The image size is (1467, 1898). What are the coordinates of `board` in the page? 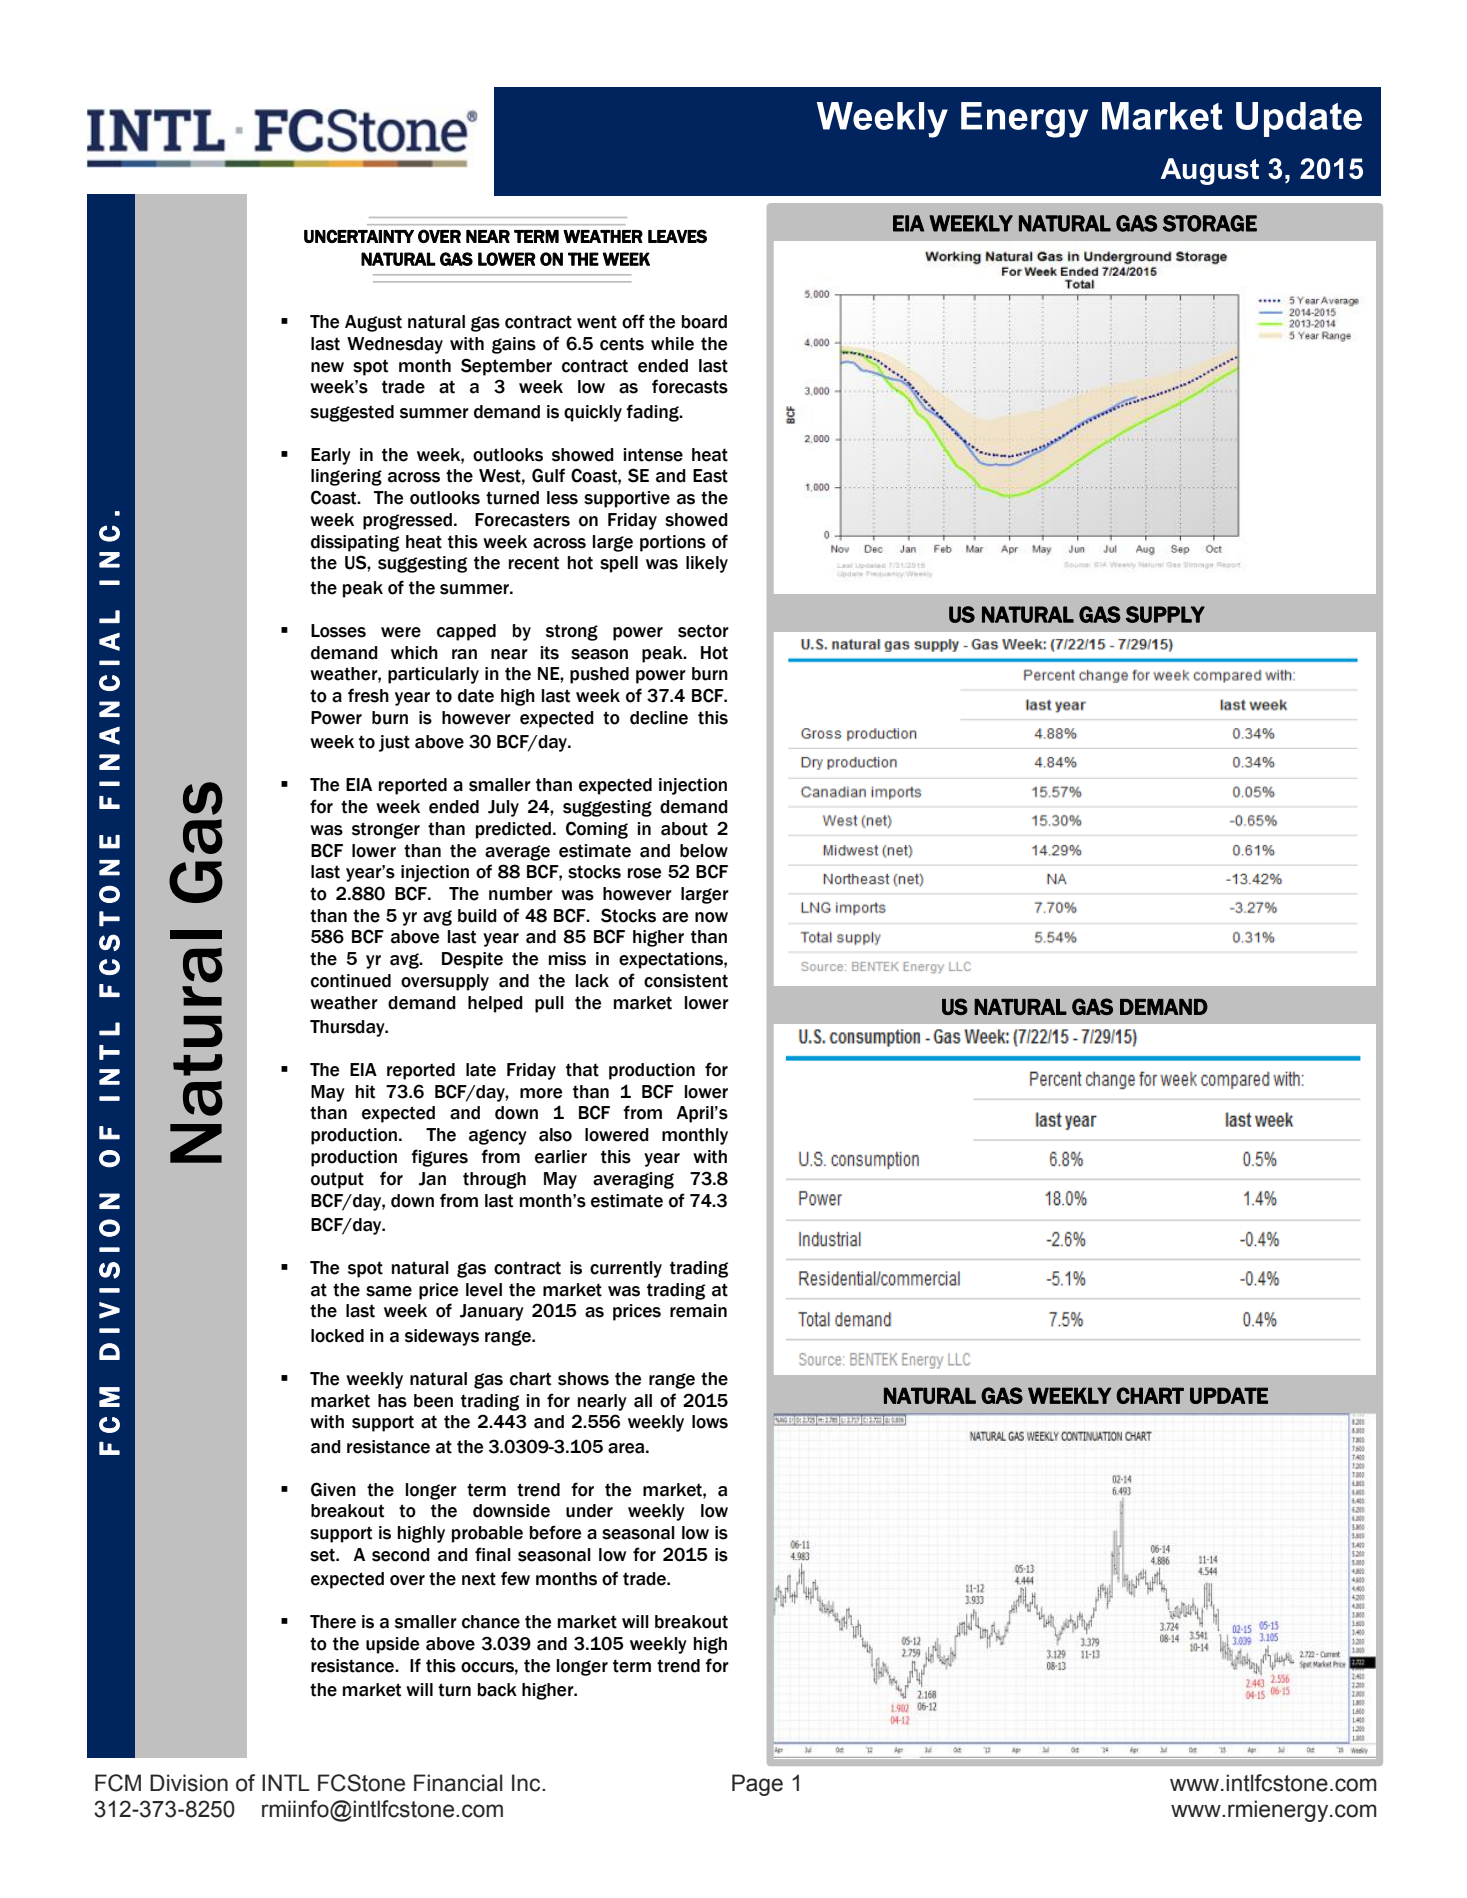 It's located at (704, 322).
